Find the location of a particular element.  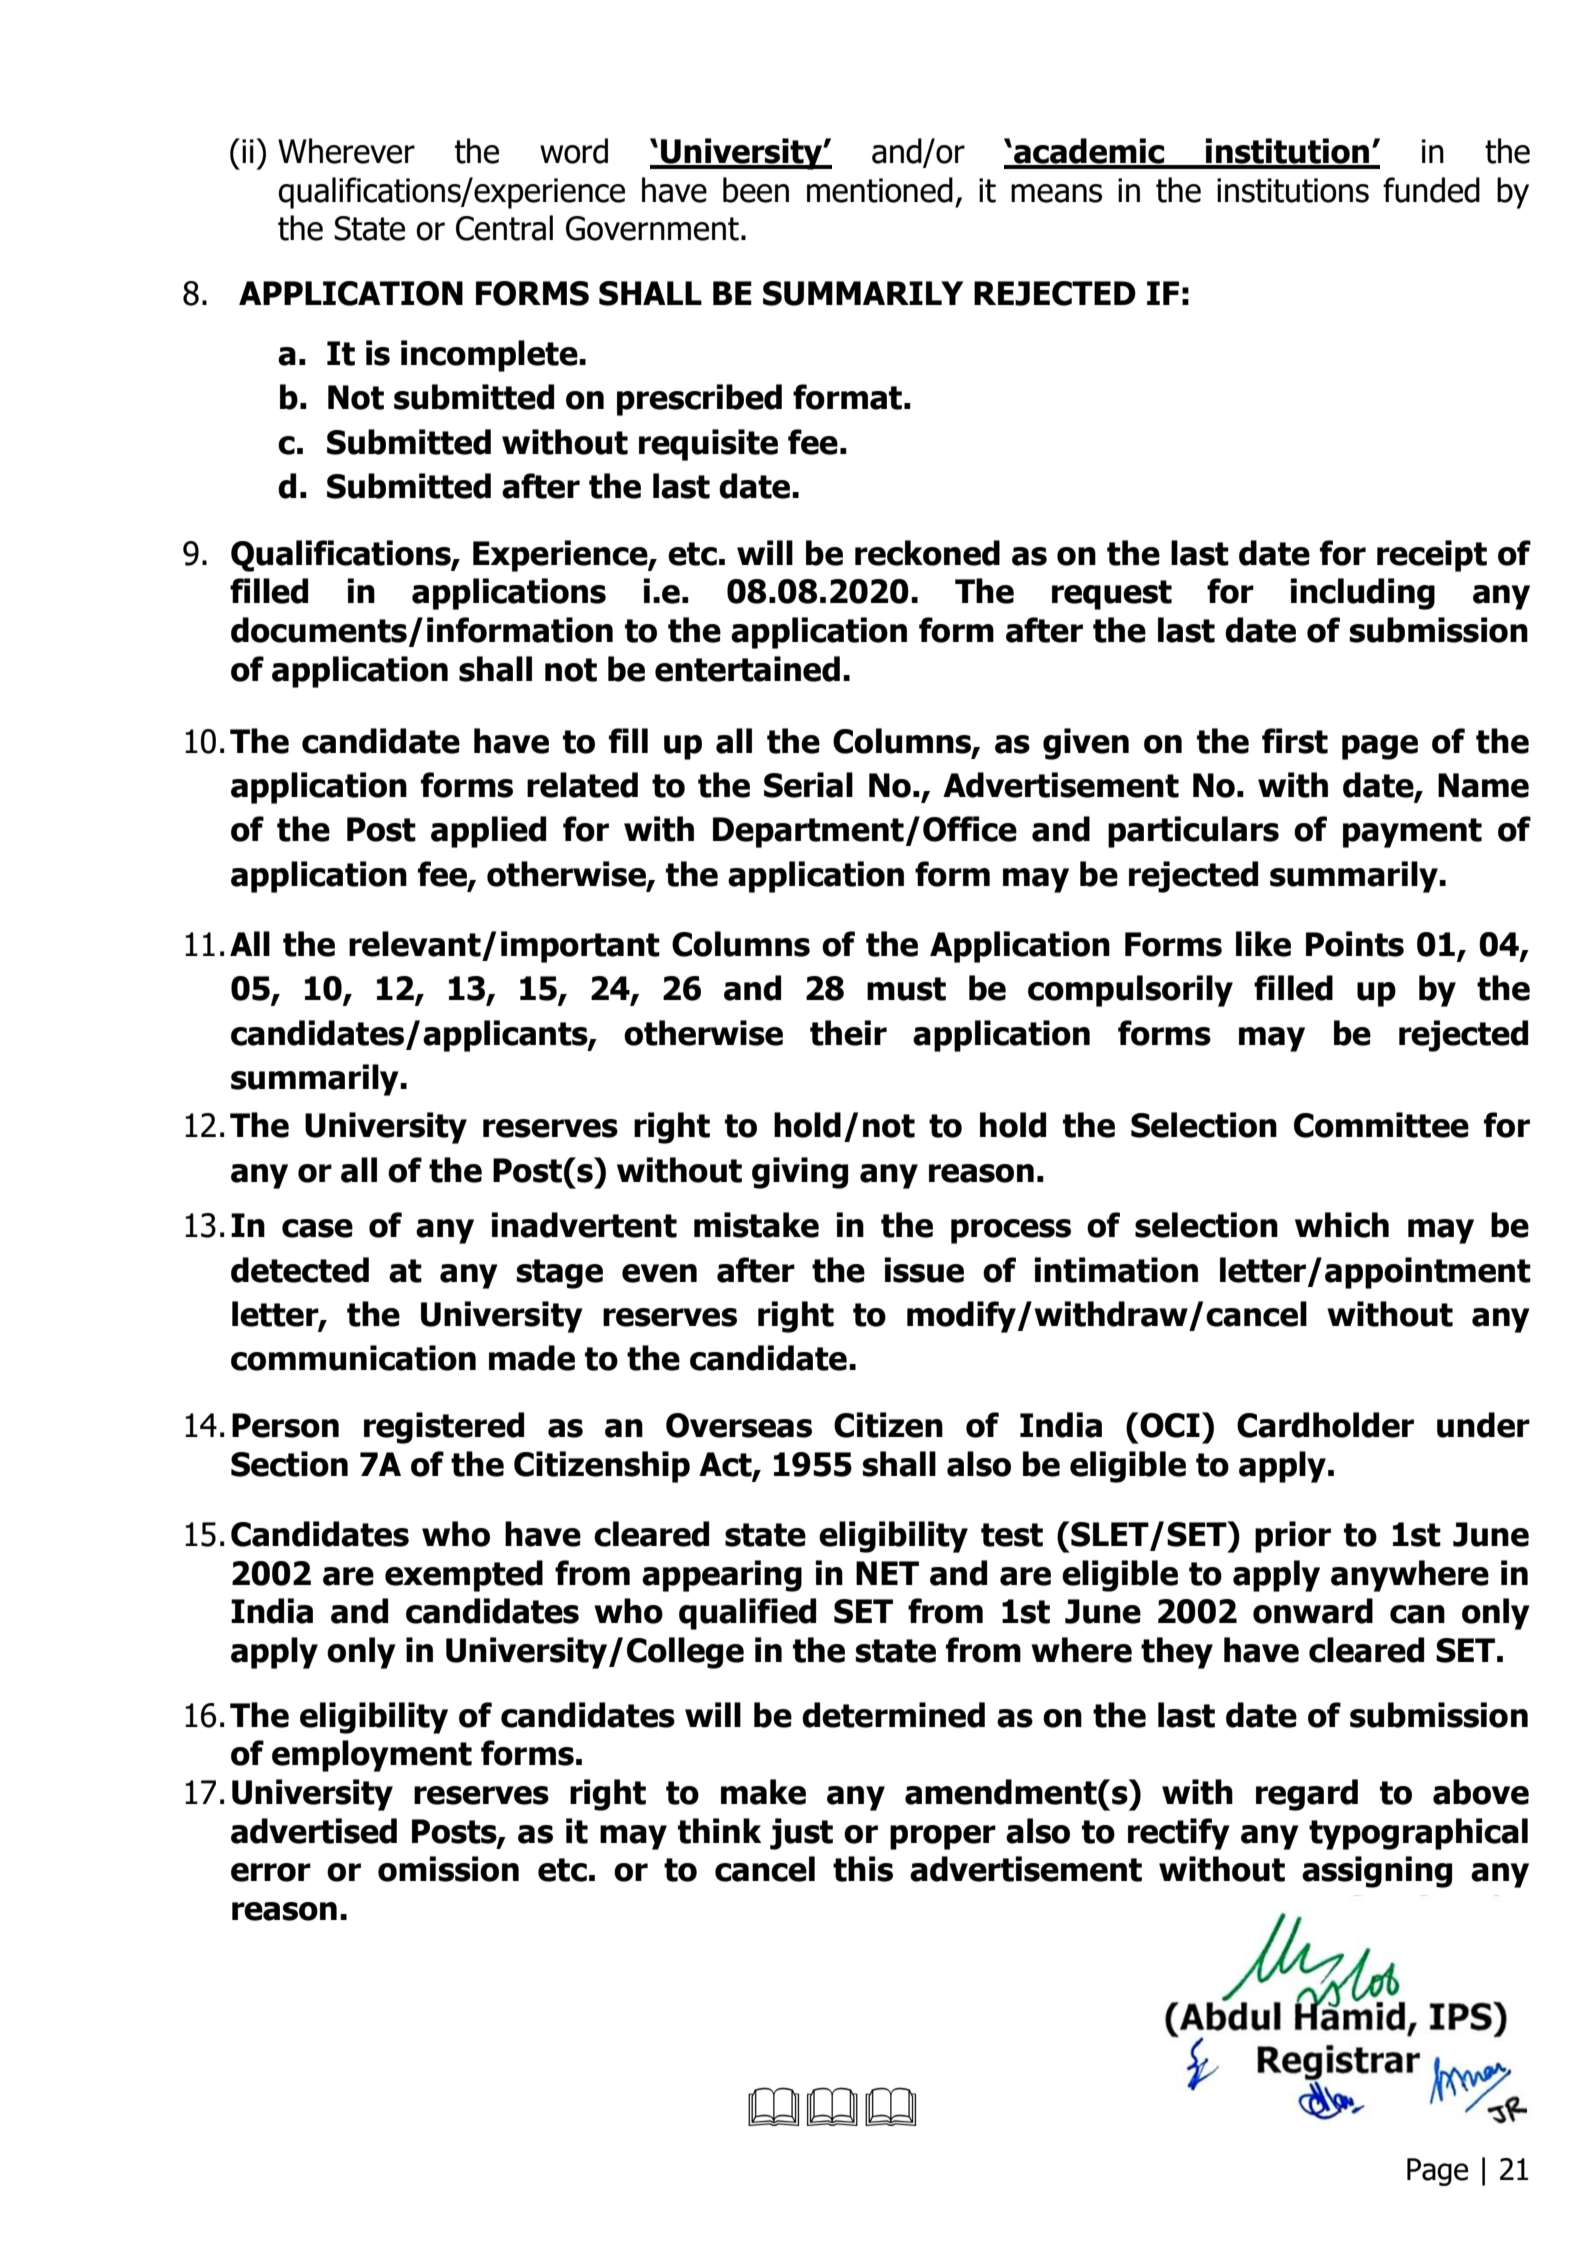

omission is located at coordinates (448, 1869).
